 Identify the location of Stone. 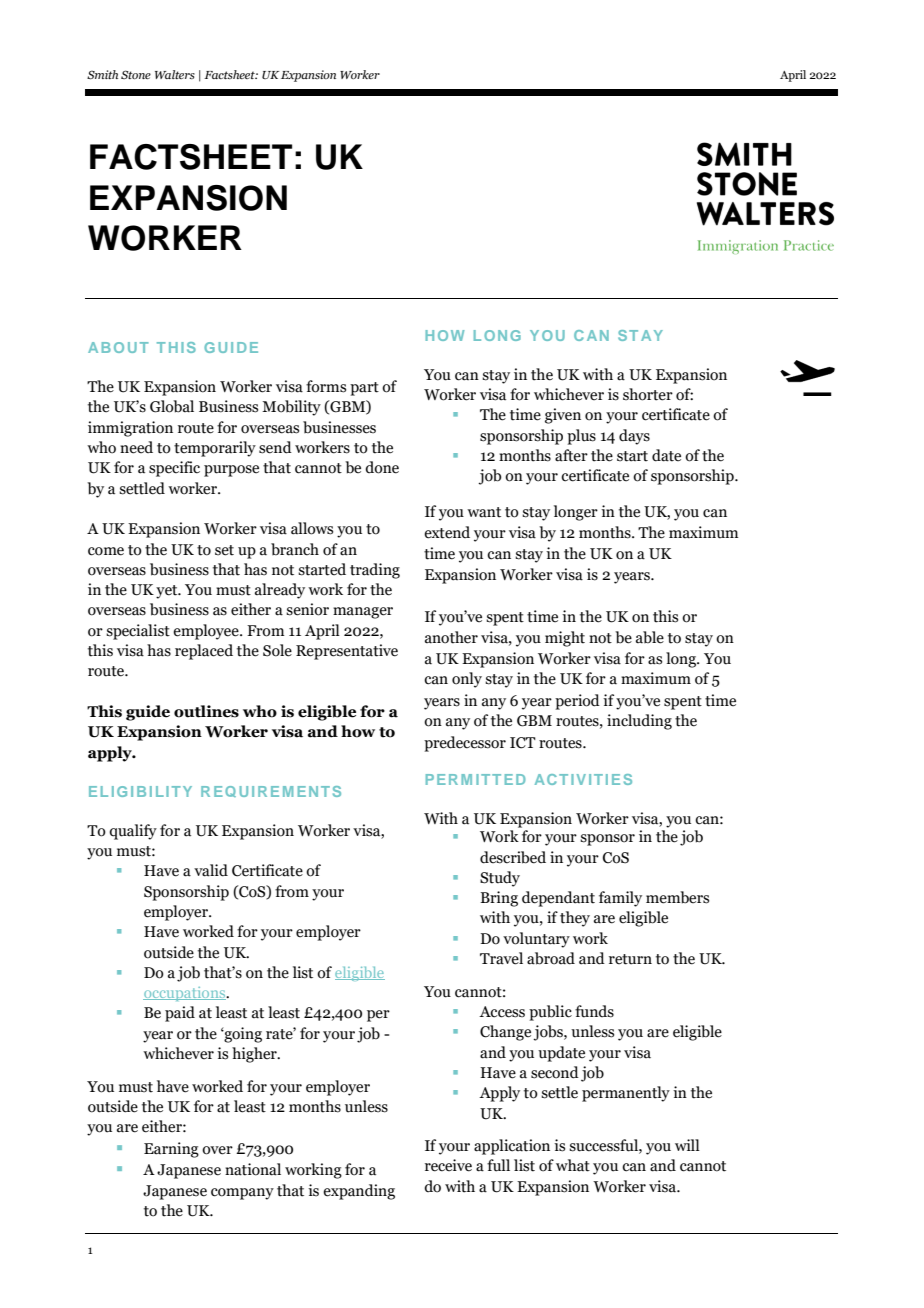
(136, 74).
